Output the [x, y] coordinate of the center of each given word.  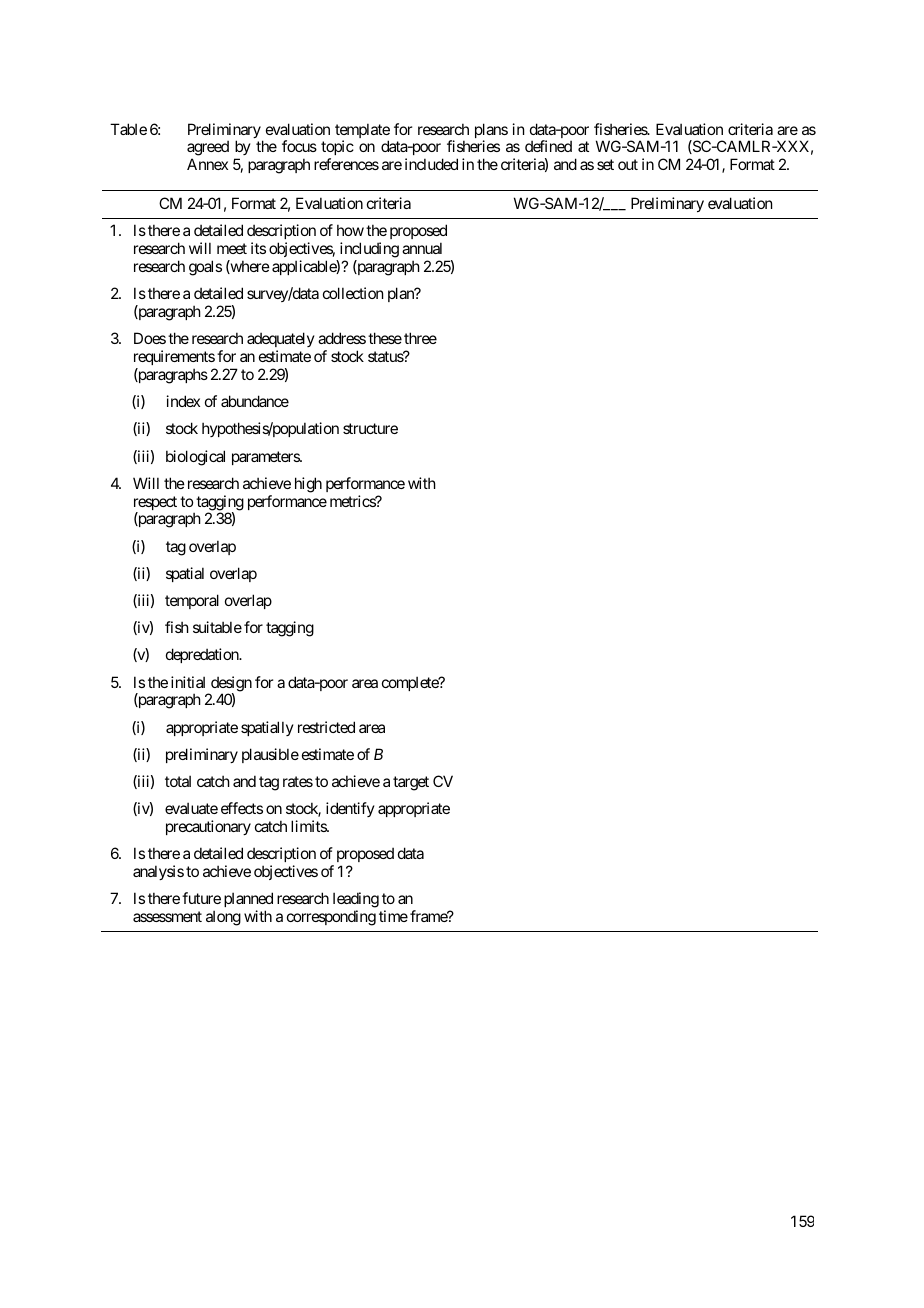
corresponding [331, 918]
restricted [326, 727]
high [308, 485]
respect [155, 504]
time [393, 916]
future [201, 898]
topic [337, 149]
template [362, 132]
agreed [208, 149]
